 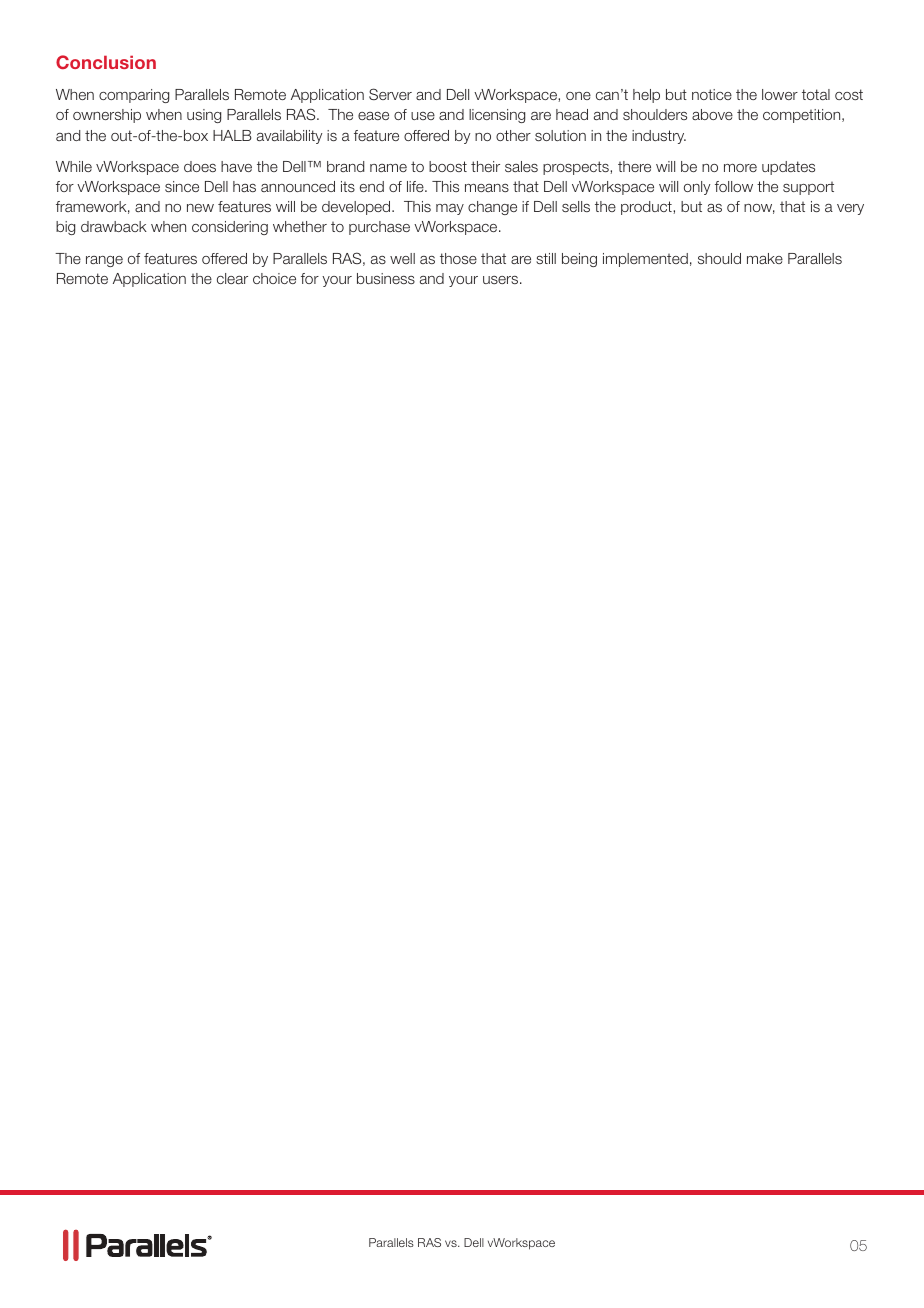 I want to click on Server, so click(x=390, y=94).
